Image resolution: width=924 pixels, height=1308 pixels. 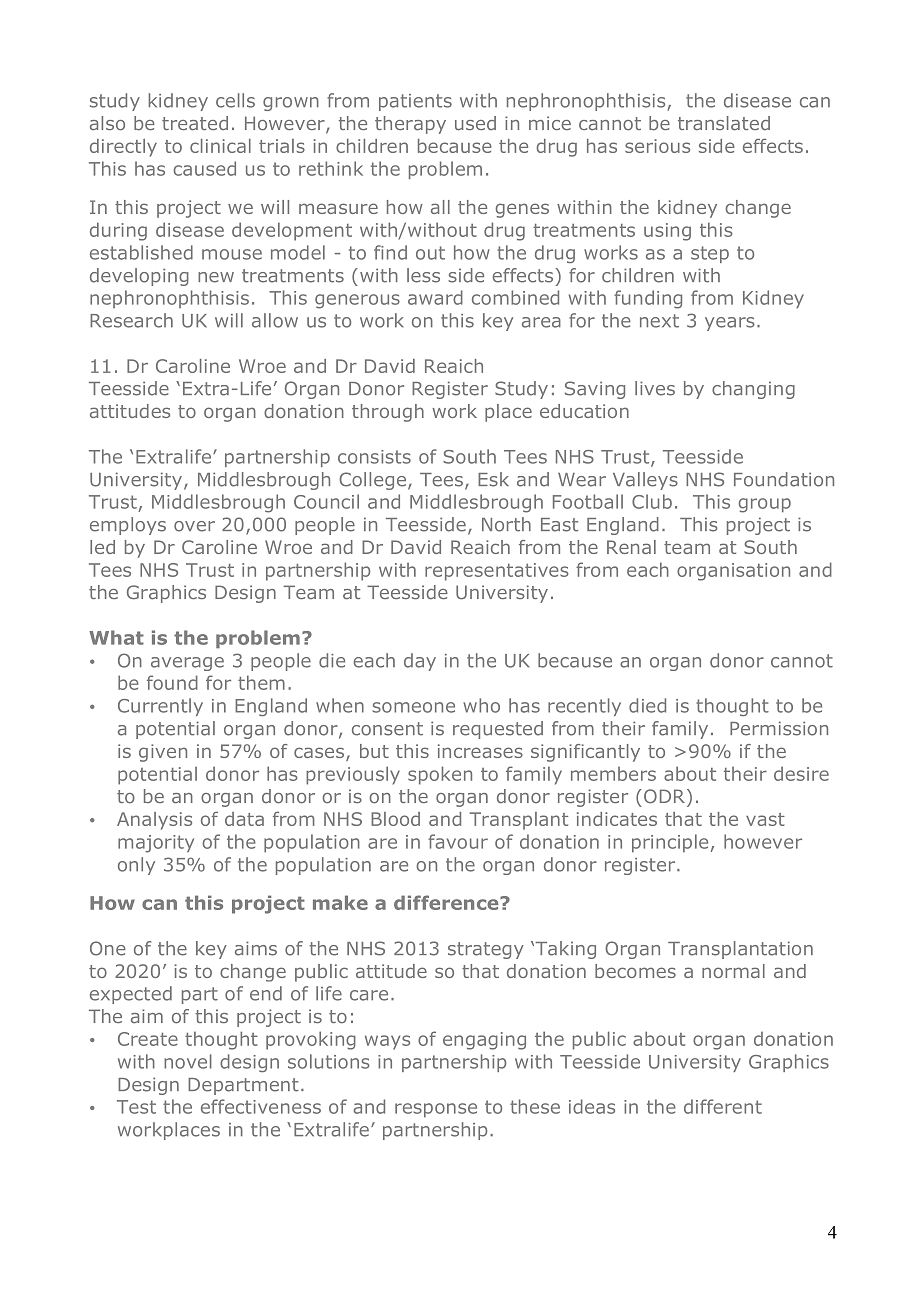 I want to click on representatives, so click(x=497, y=572).
